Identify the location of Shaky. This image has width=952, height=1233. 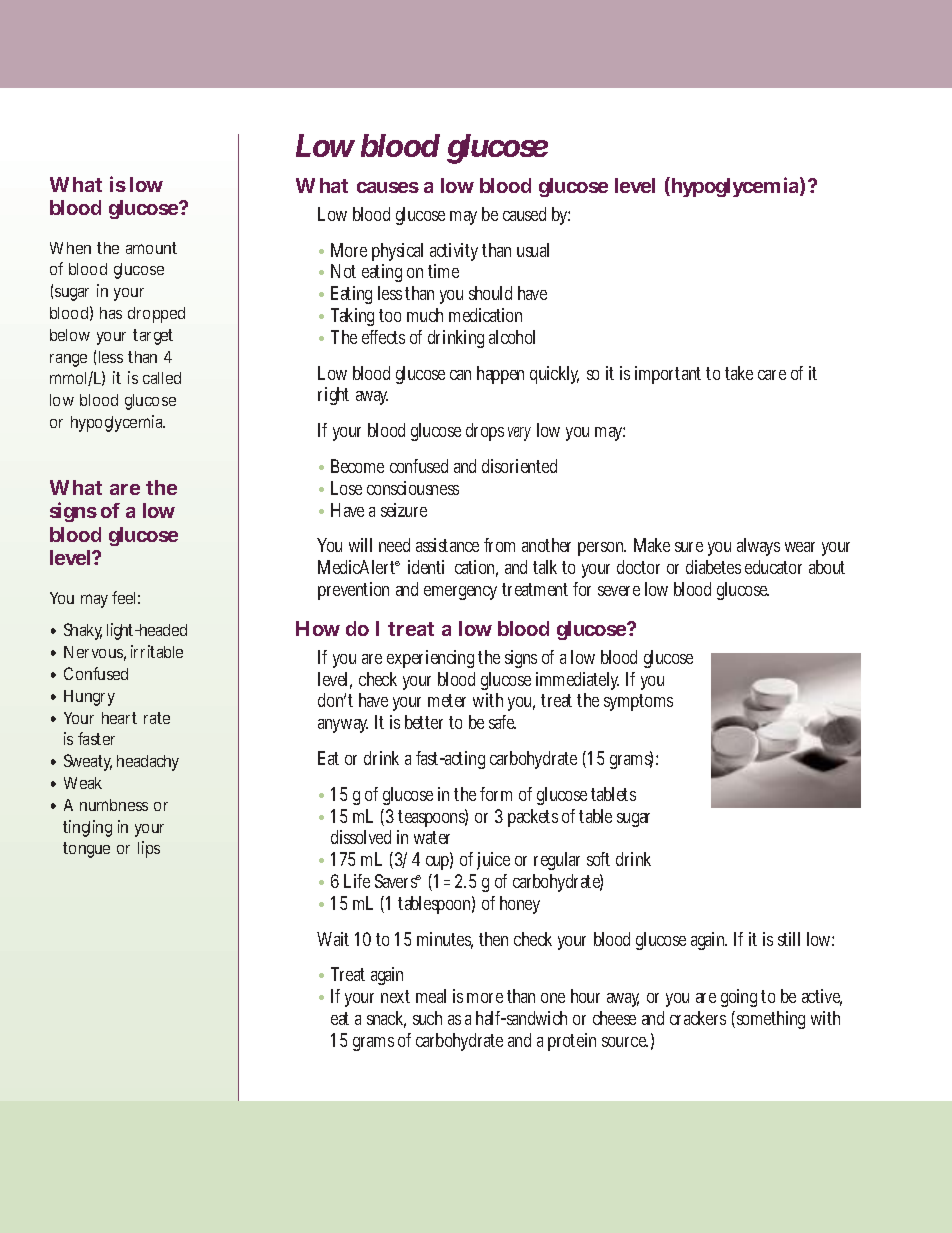
(83, 631).
